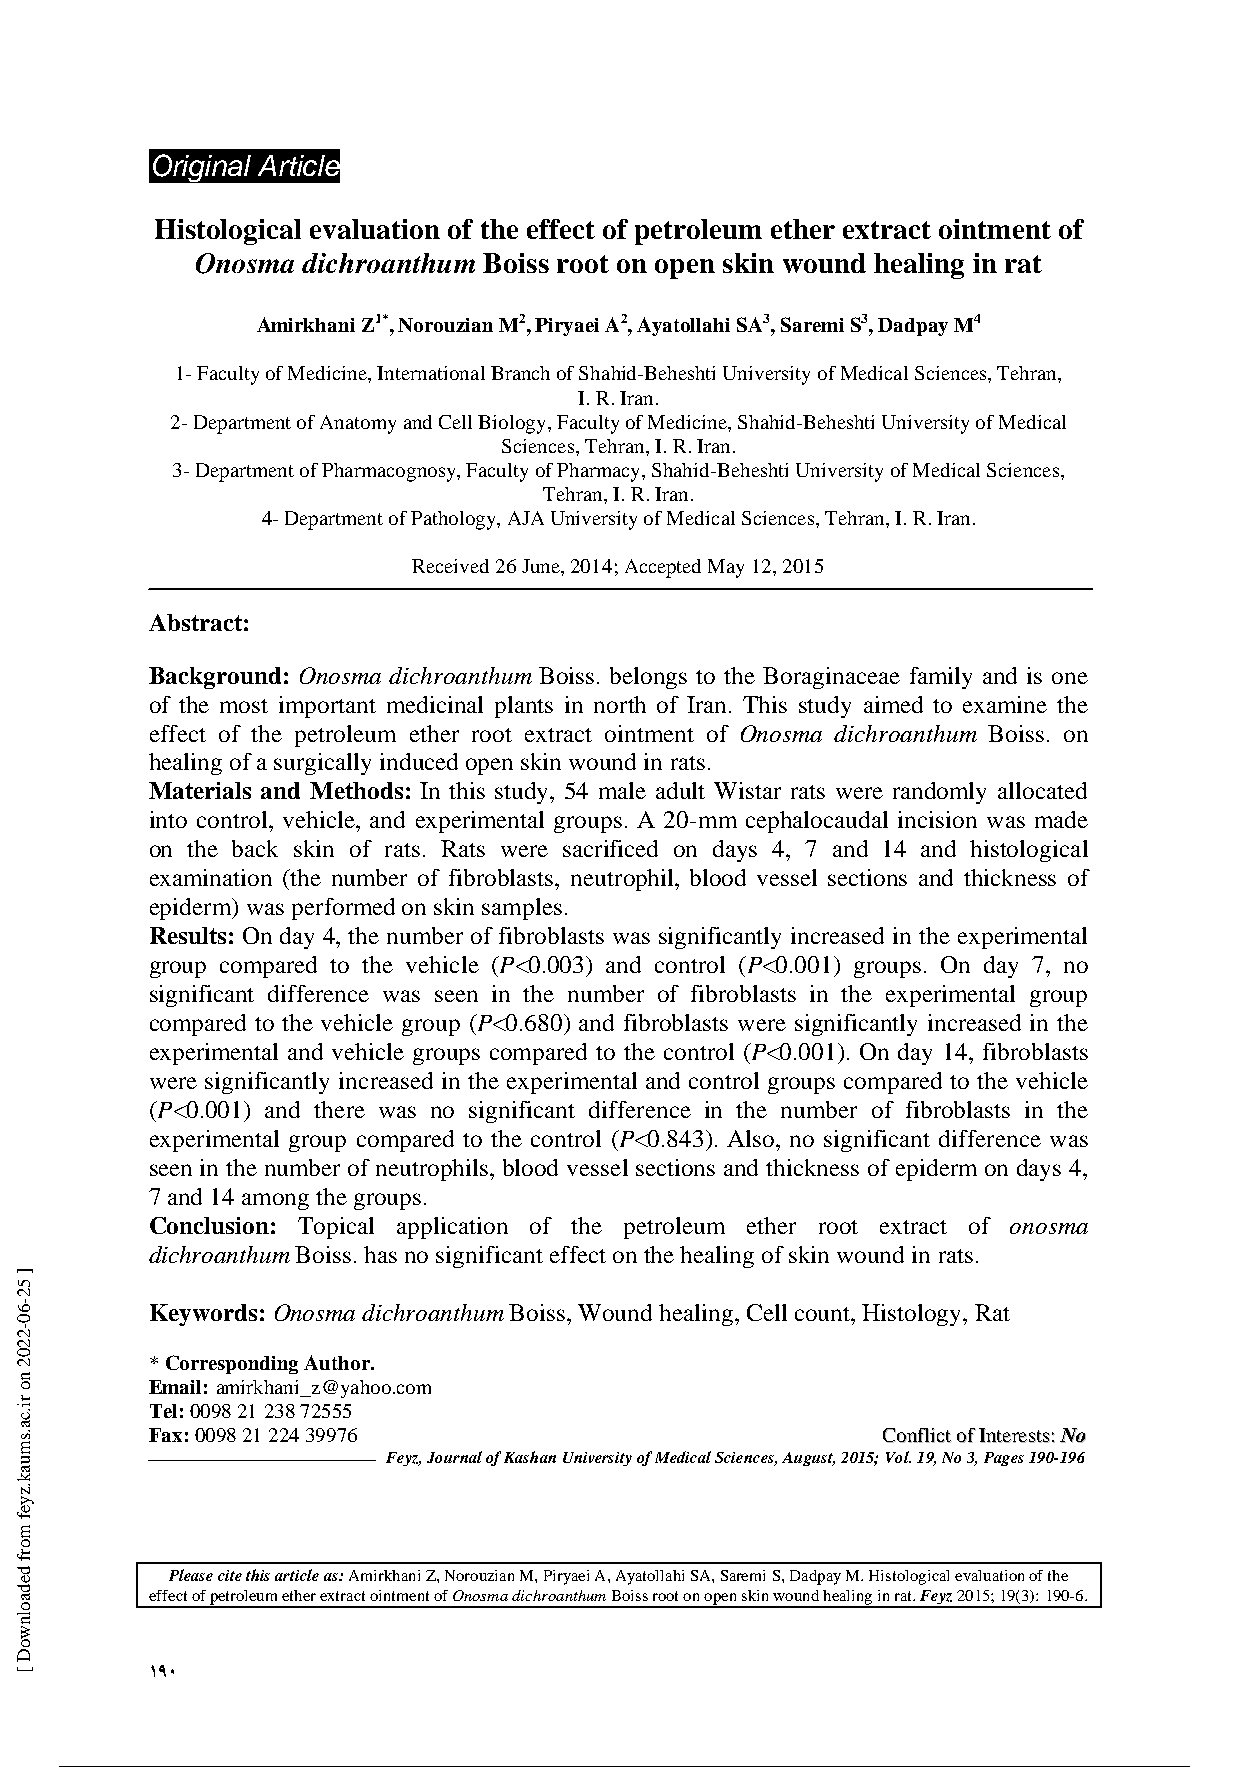 This screenshot has width=1249, height=1767. What do you see at coordinates (622, 790) in the screenshot?
I see `male` at bounding box center [622, 790].
